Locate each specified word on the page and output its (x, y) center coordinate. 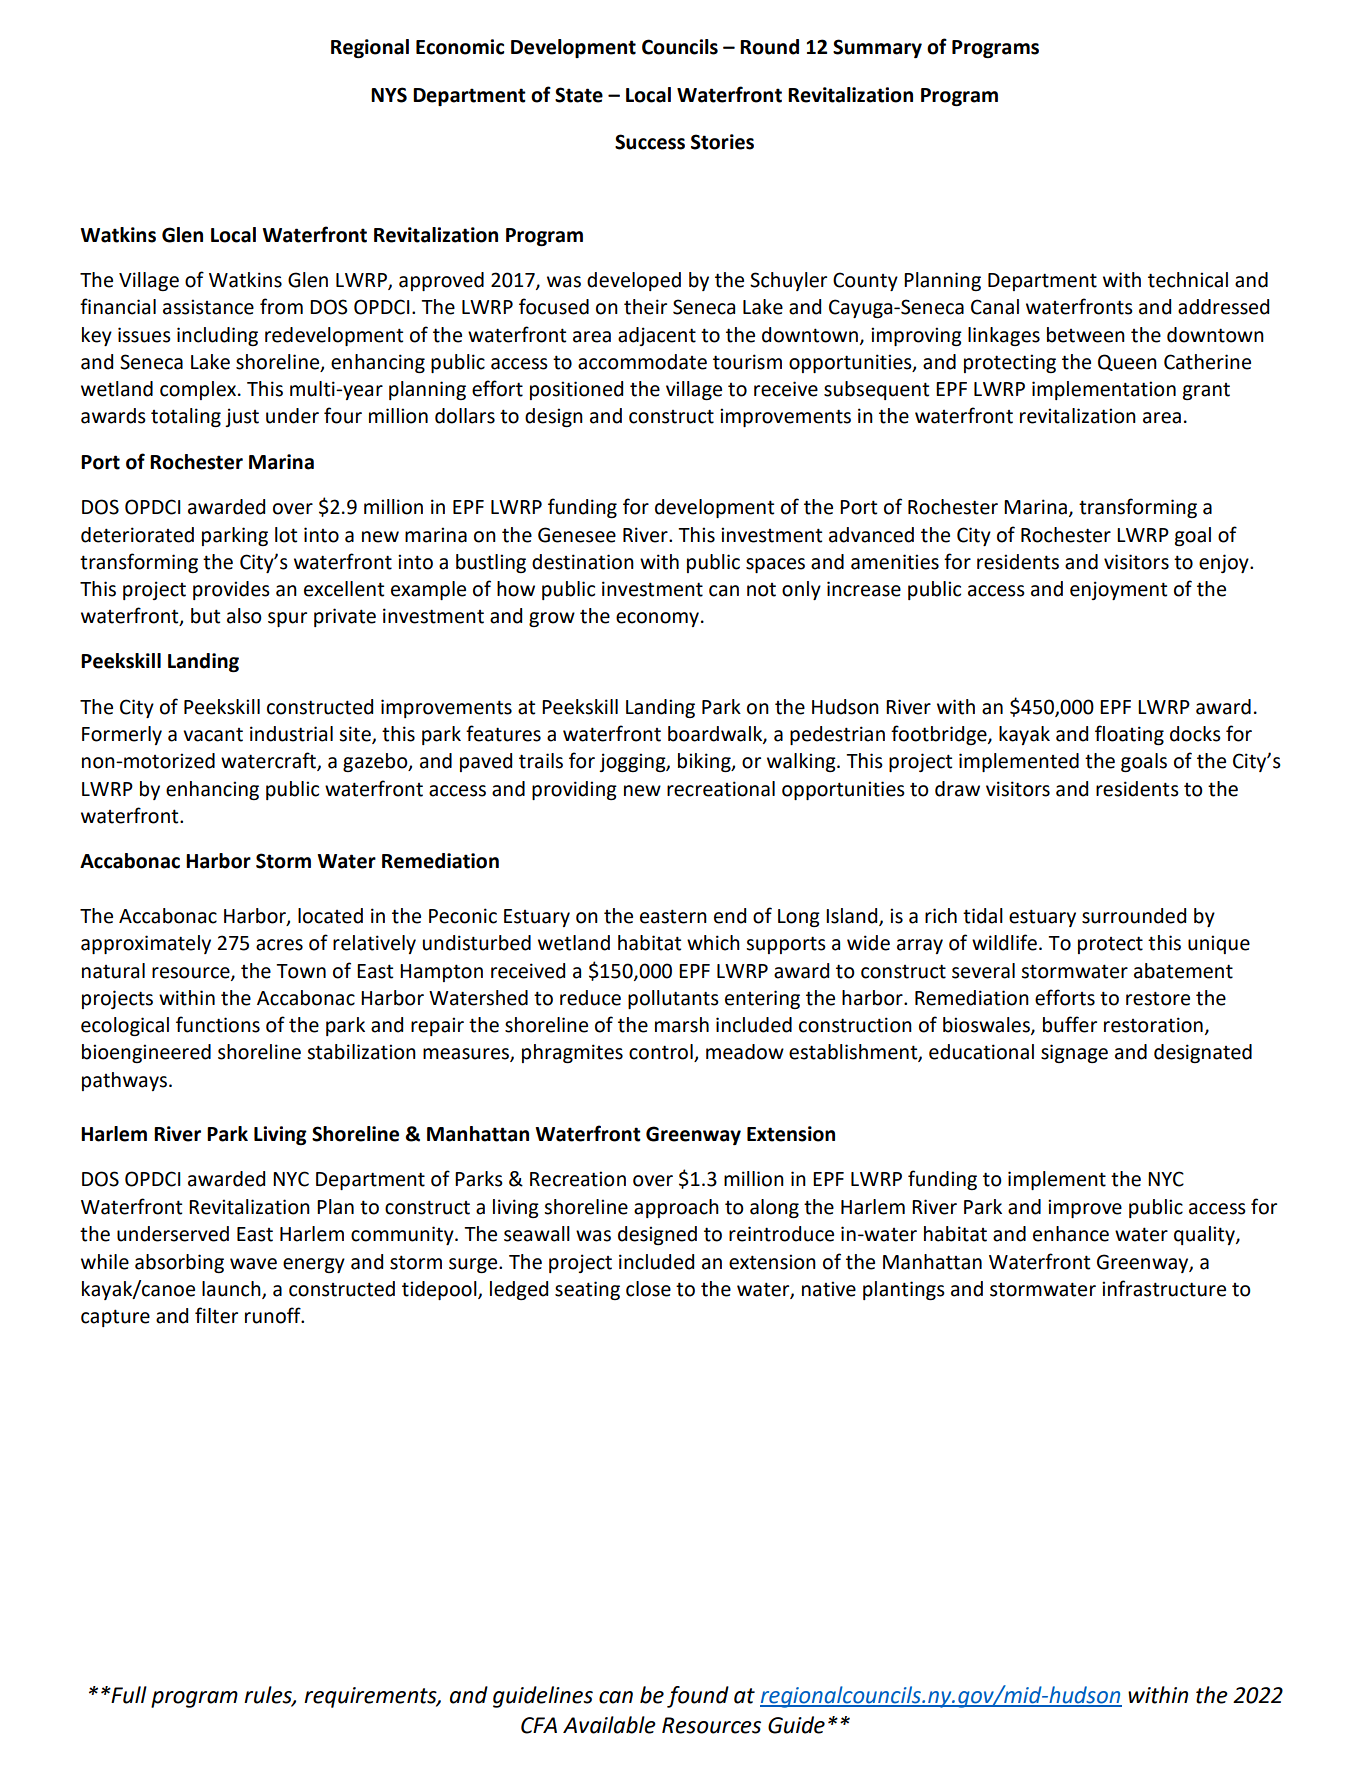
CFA (539, 1725)
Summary (877, 48)
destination (583, 562)
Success (650, 142)
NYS (389, 95)
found (698, 1697)
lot (286, 535)
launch (232, 1289)
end (730, 916)
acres (279, 945)
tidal (983, 916)
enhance (1071, 1234)
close (648, 1289)
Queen (1127, 362)
